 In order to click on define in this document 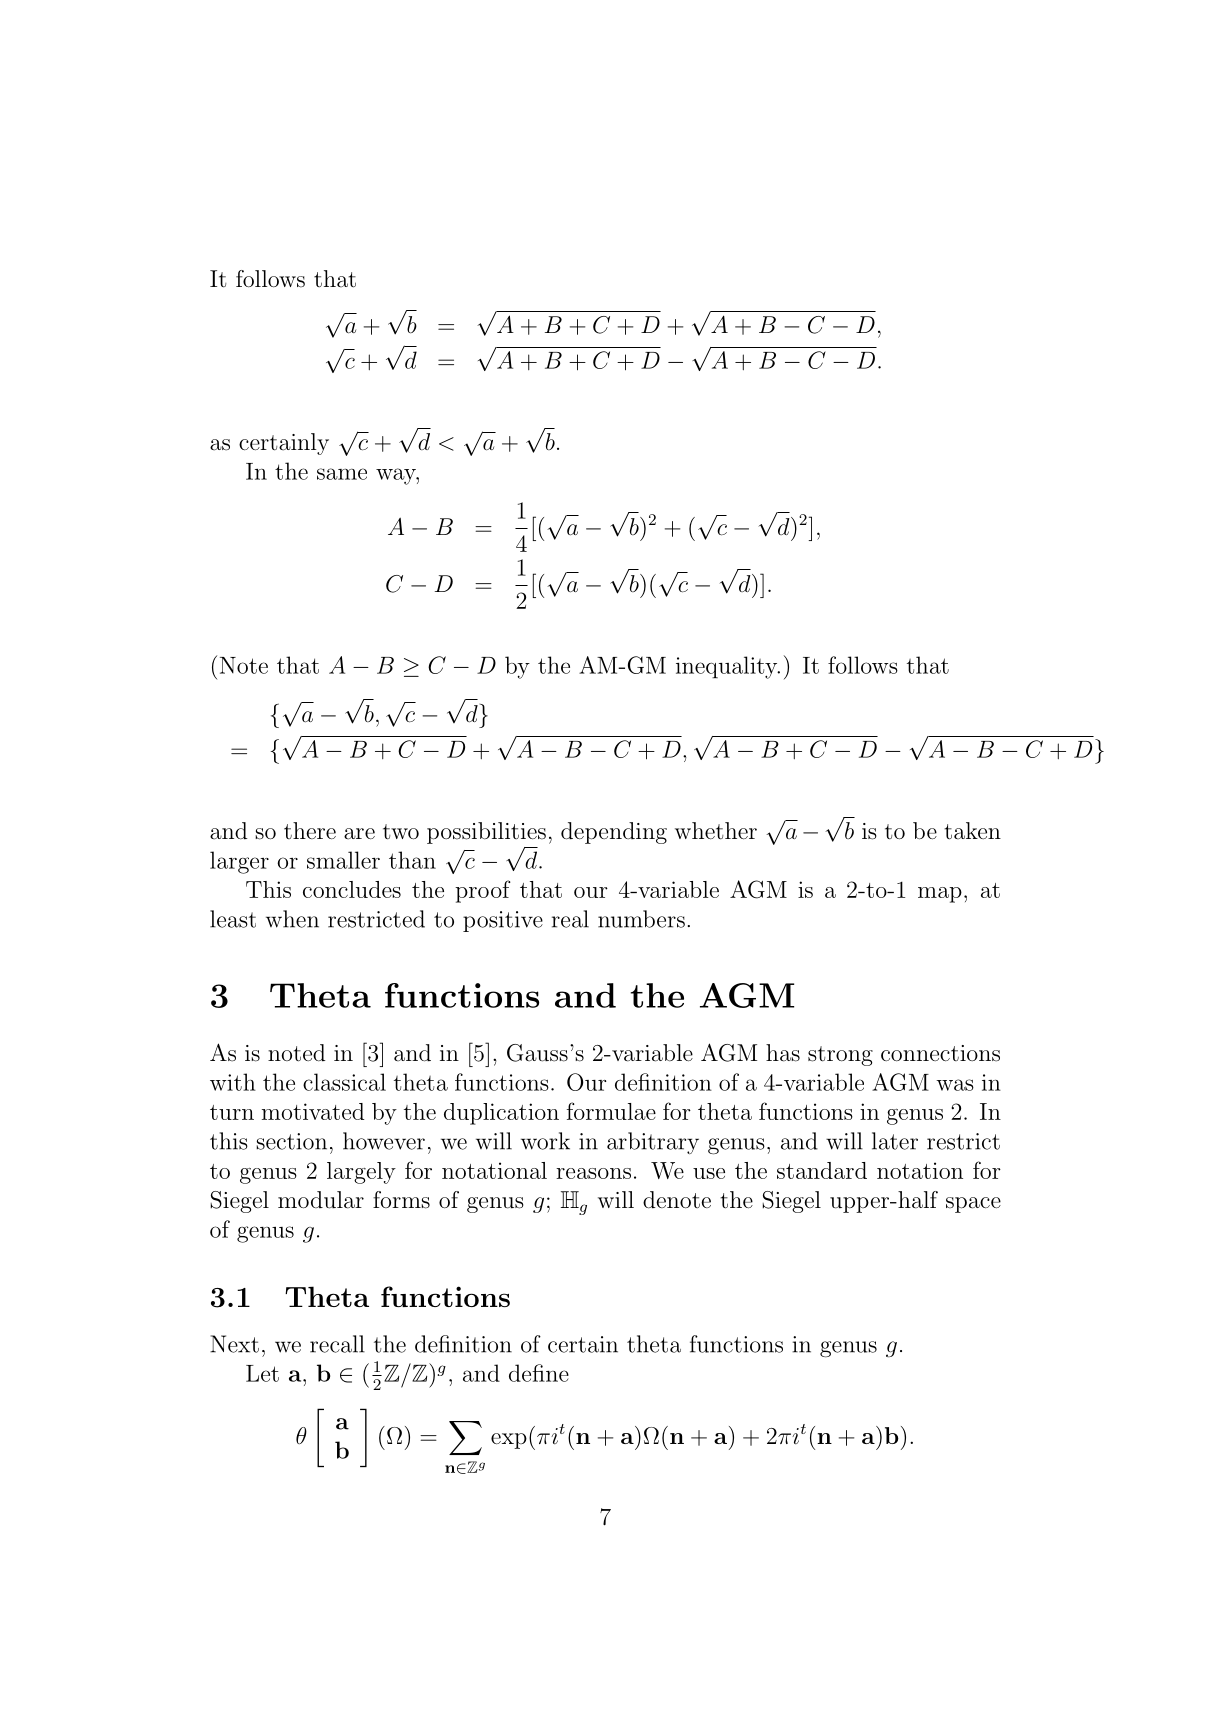, I will do `click(539, 1373)`.
